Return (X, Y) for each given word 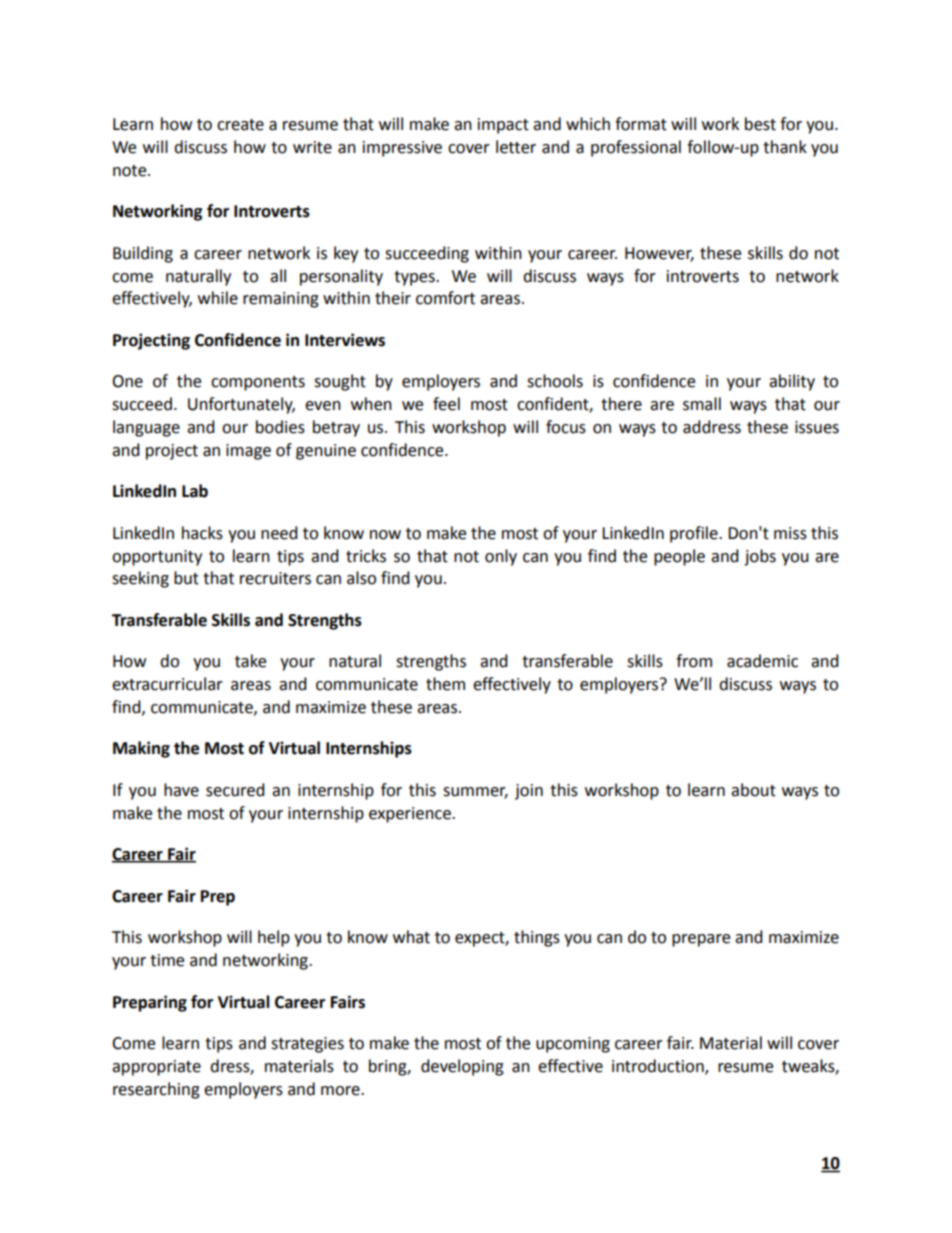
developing (462, 1067)
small (702, 404)
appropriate (156, 1068)
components (258, 383)
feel (446, 404)
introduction (659, 1066)
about (753, 790)
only (501, 557)
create (240, 125)
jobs (760, 557)
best (760, 124)
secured (235, 790)
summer (475, 793)
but (186, 578)
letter (516, 147)
